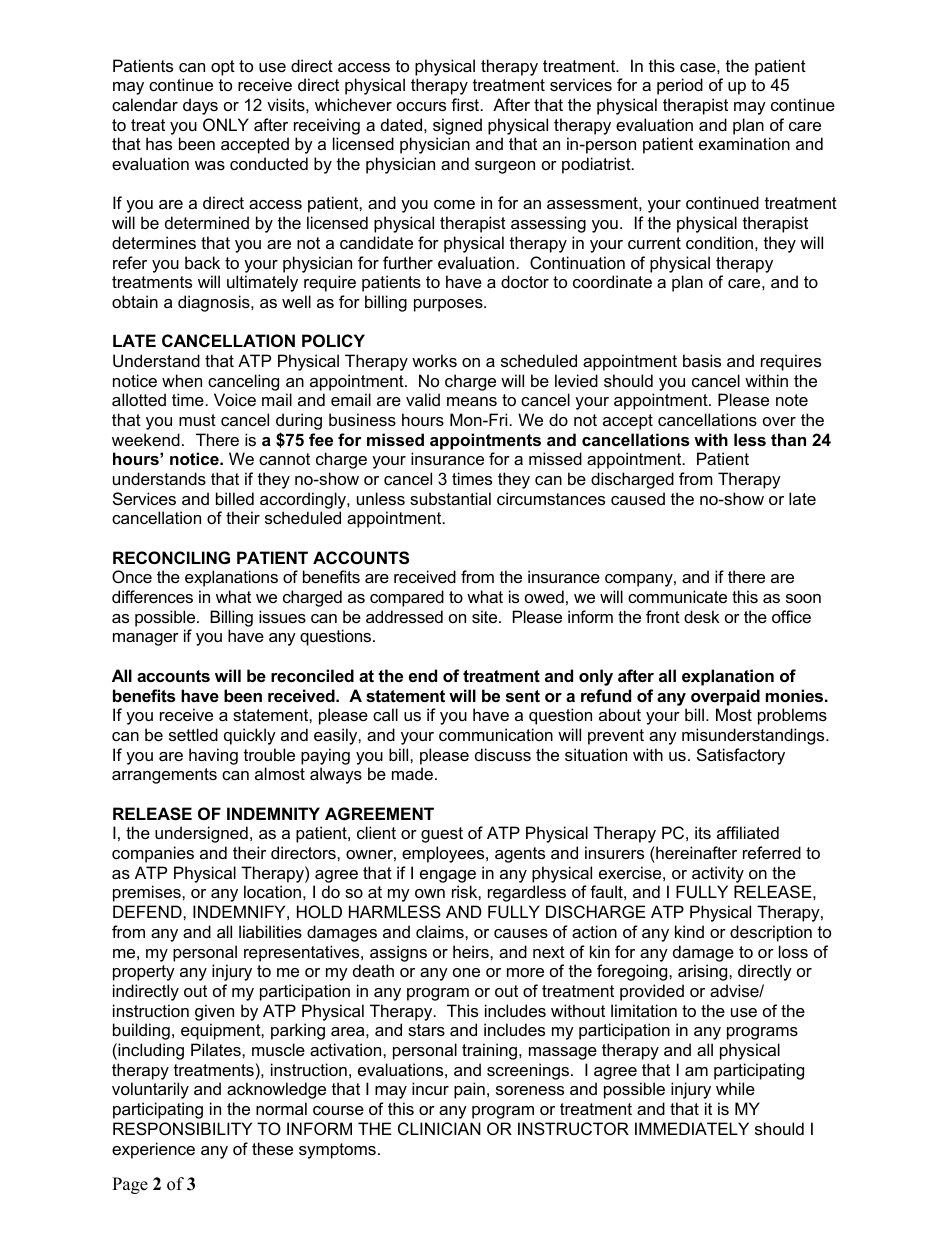  I want to click on substantial, so click(450, 498).
